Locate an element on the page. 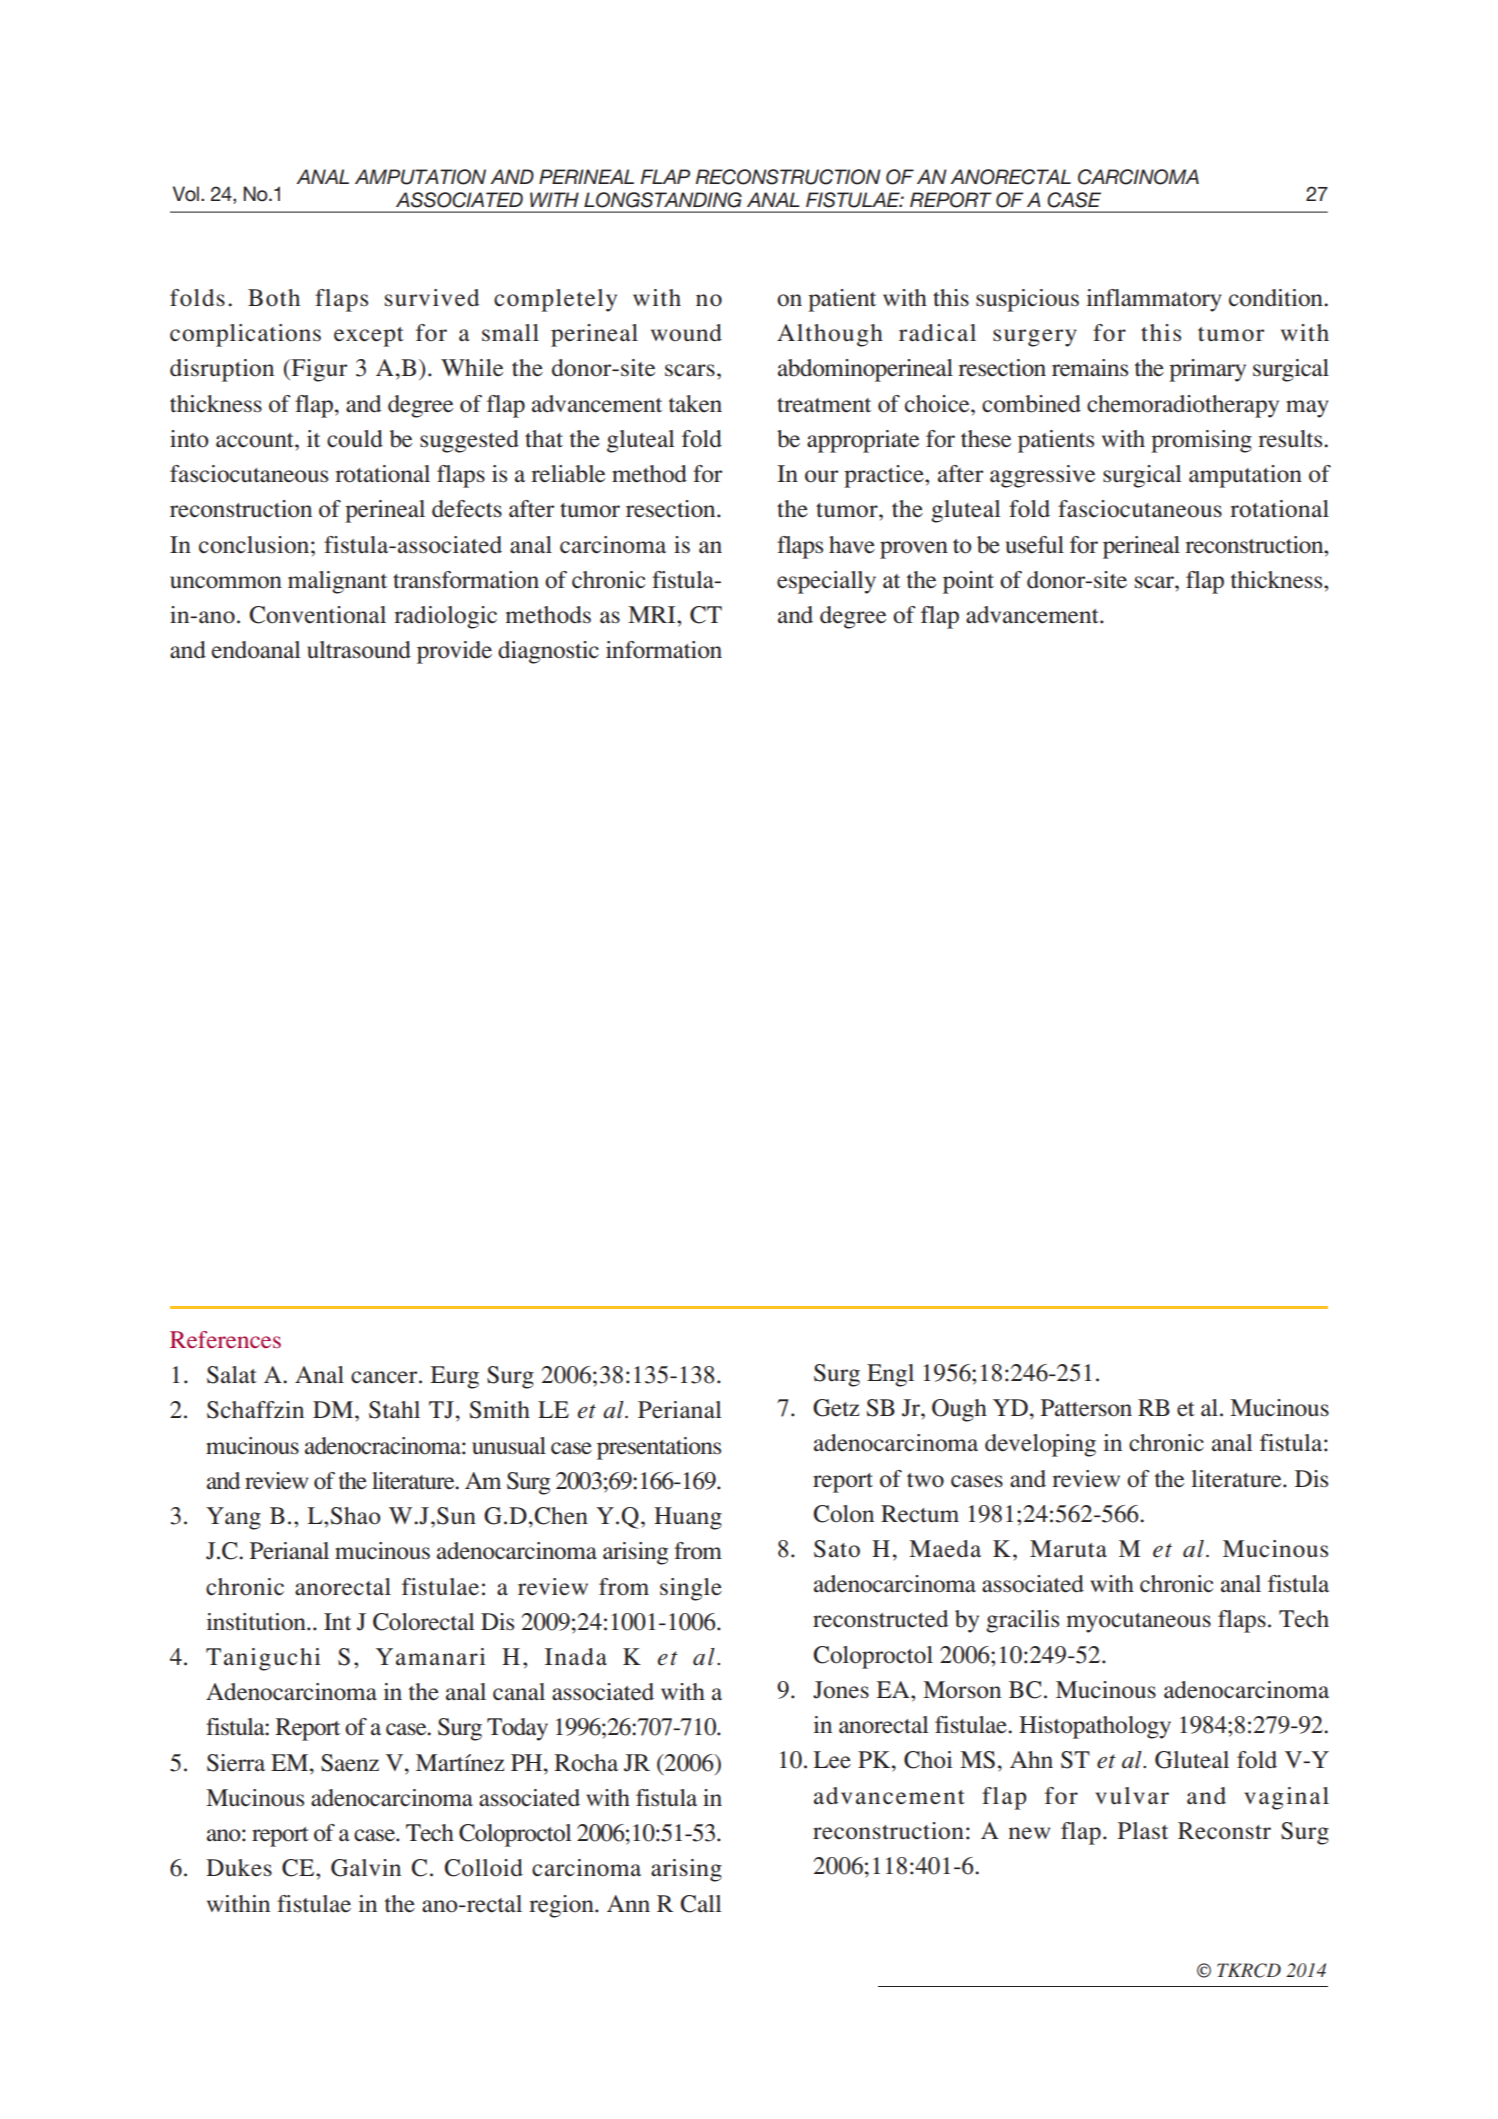 The image size is (1498, 2119). ultrasound is located at coordinates (359, 650).
